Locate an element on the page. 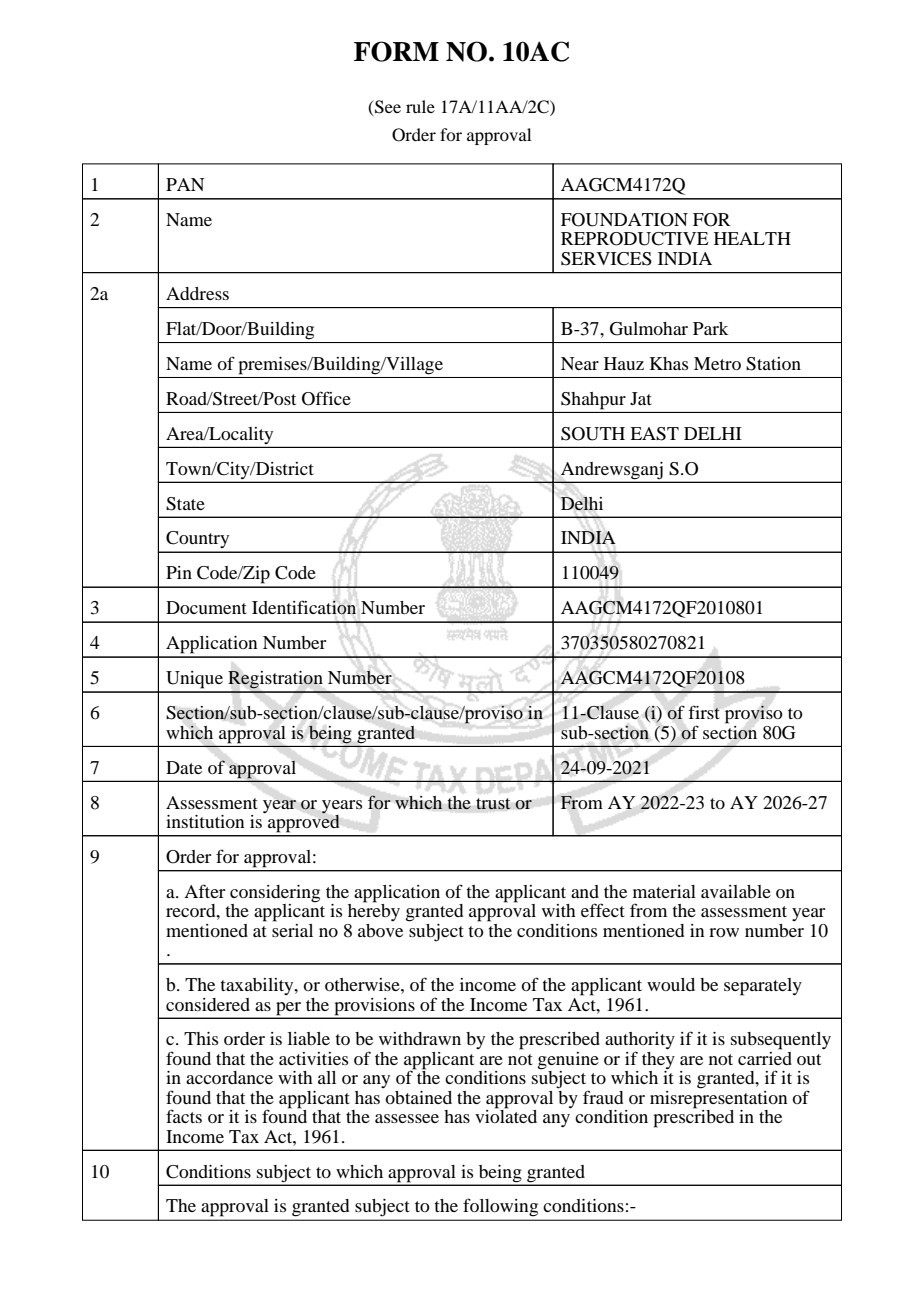 The height and width of the document is (1308, 924). Near is located at coordinates (580, 363).
